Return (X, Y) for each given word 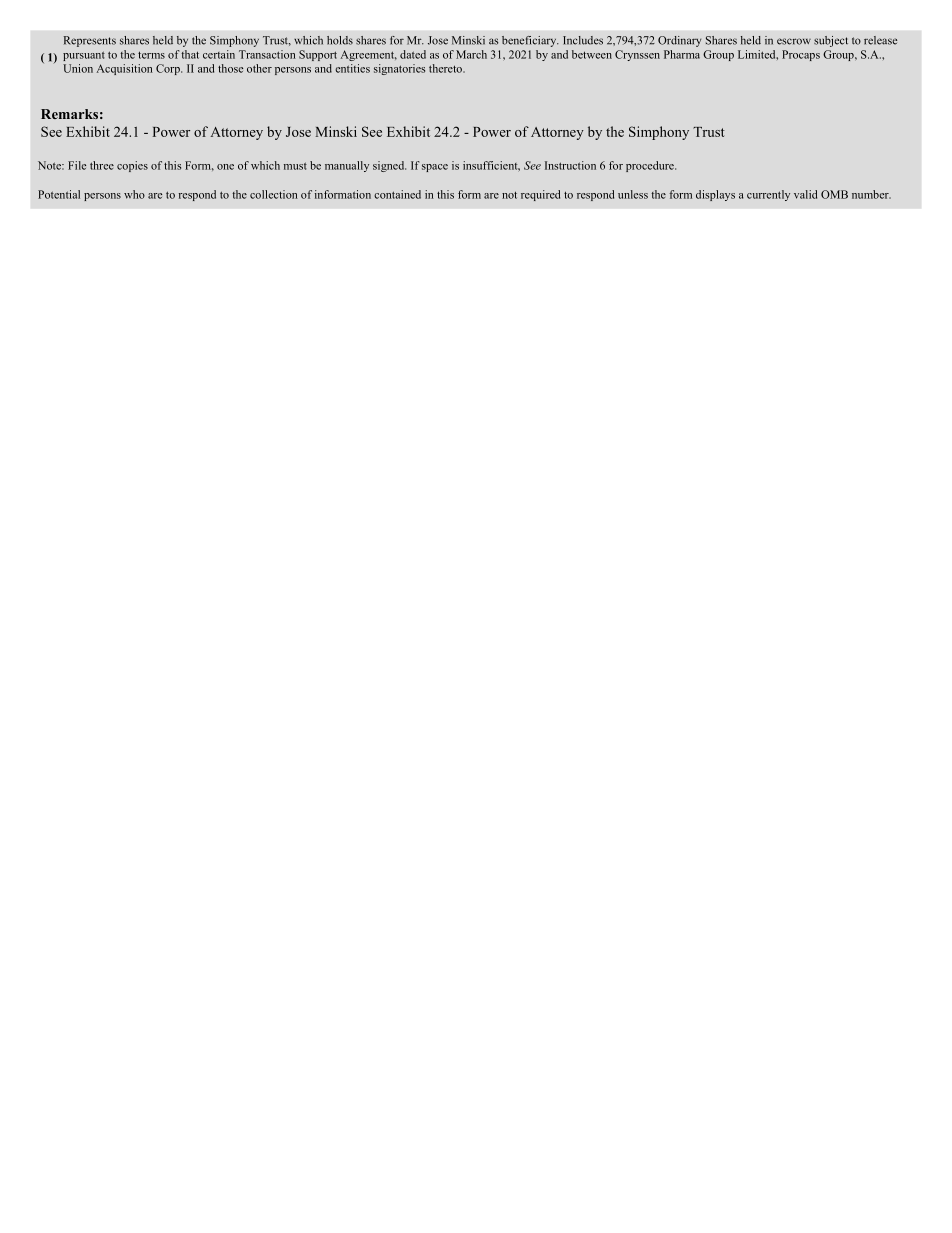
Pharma (682, 54)
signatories (399, 69)
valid (805, 194)
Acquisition (125, 69)
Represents (90, 41)
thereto (446, 68)
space (435, 168)
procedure (651, 166)
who (134, 194)
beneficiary (530, 41)
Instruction (570, 165)
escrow (794, 41)
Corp (169, 69)
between (592, 54)
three (102, 165)
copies (132, 166)
